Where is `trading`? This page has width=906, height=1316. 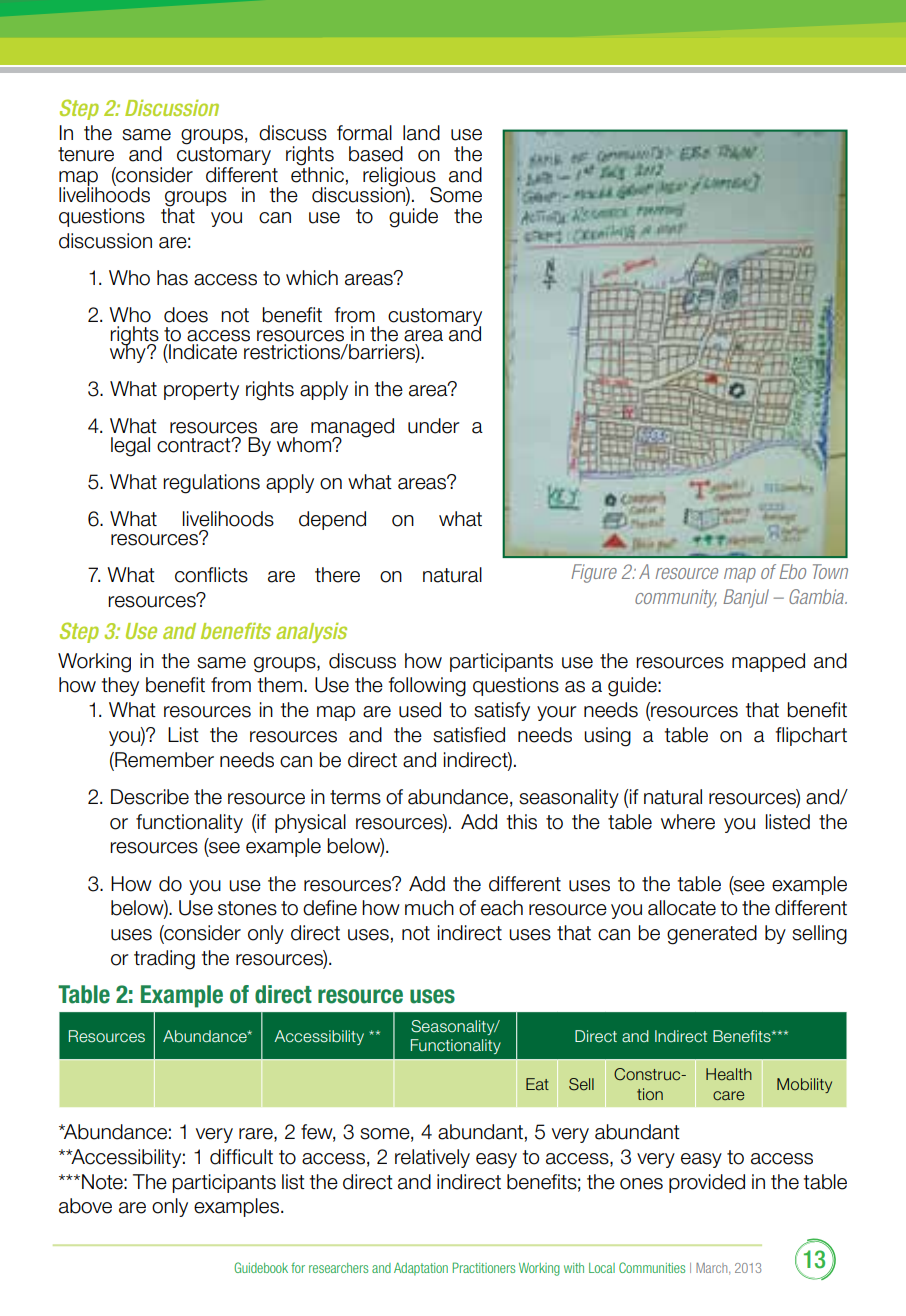
trading is located at coordinates (164, 960).
